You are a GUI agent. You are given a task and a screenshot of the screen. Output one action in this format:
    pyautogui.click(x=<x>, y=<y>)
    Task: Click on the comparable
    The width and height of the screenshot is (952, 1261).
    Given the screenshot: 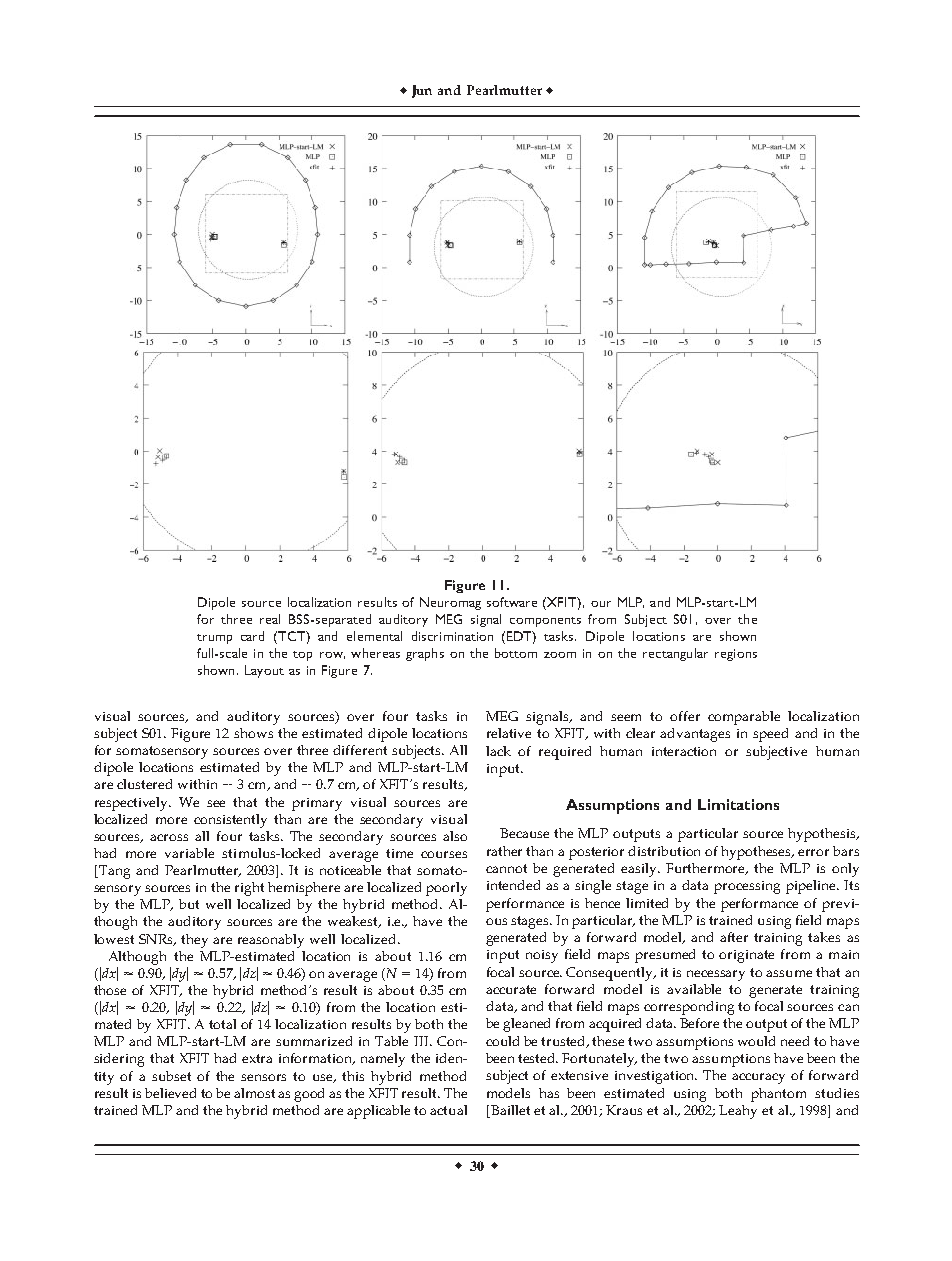 What is the action you would take?
    pyautogui.click(x=744, y=718)
